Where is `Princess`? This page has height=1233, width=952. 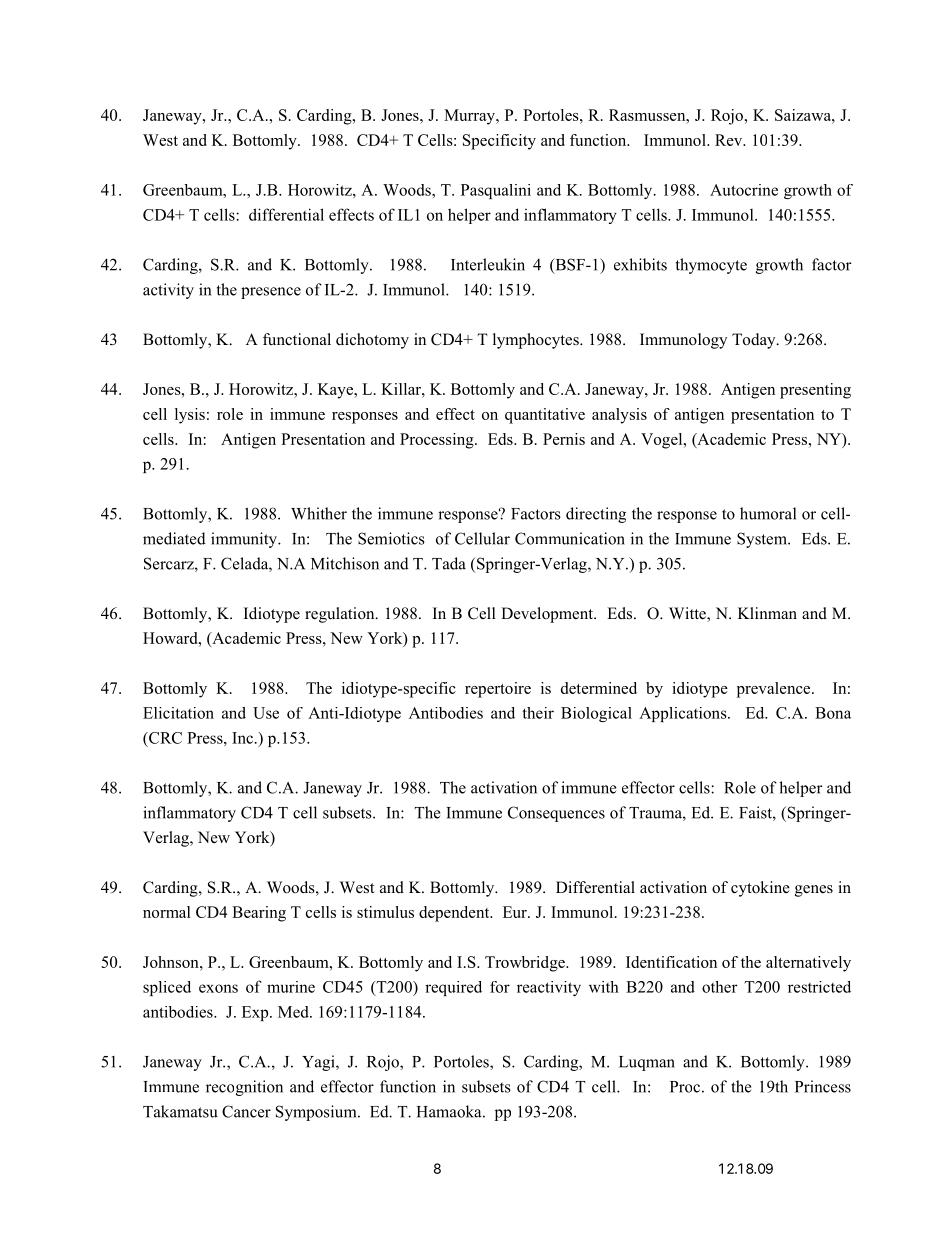
Princess is located at coordinates (823, 1086).
